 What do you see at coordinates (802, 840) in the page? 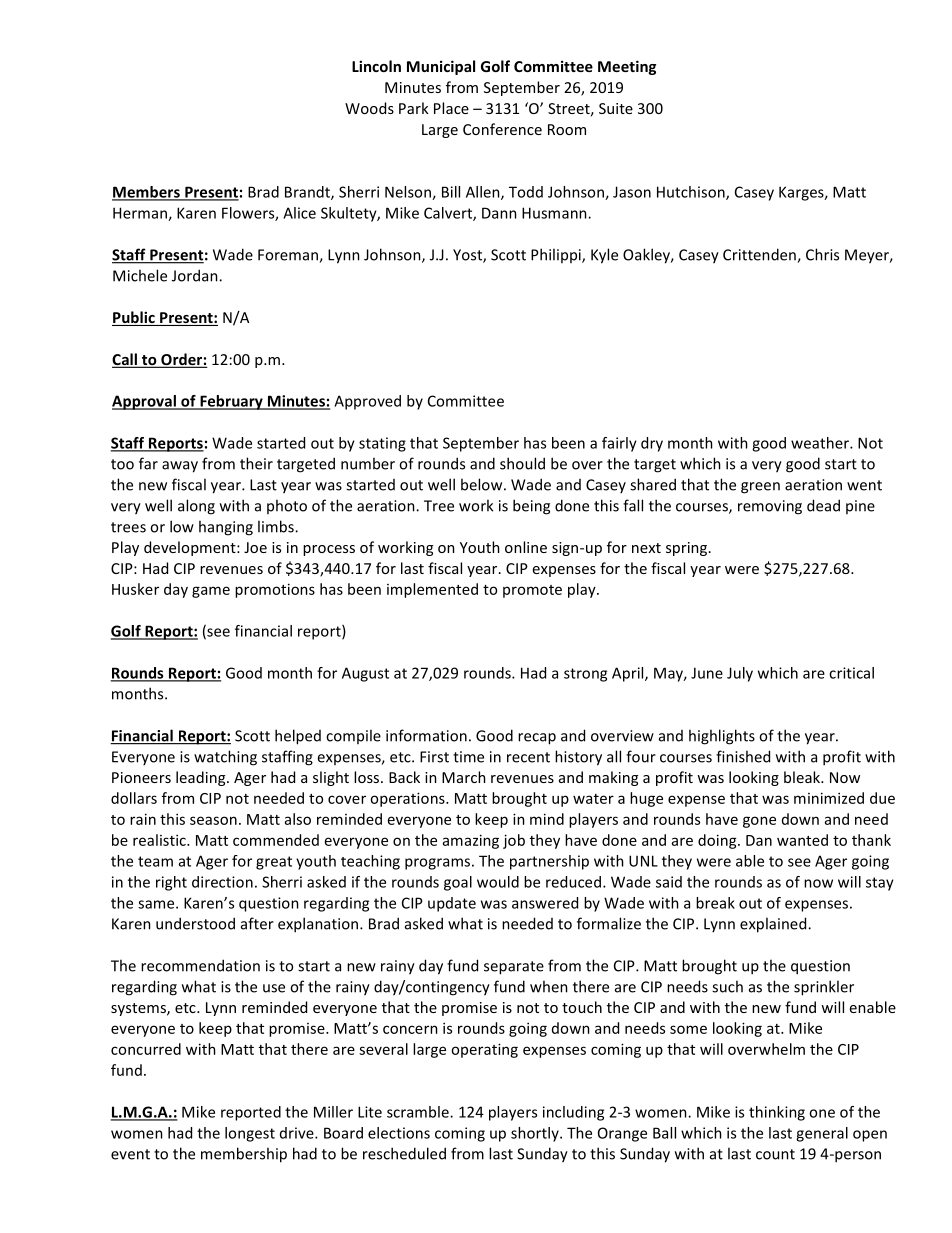
I see `wanted` at bounding box center [802, 840].
